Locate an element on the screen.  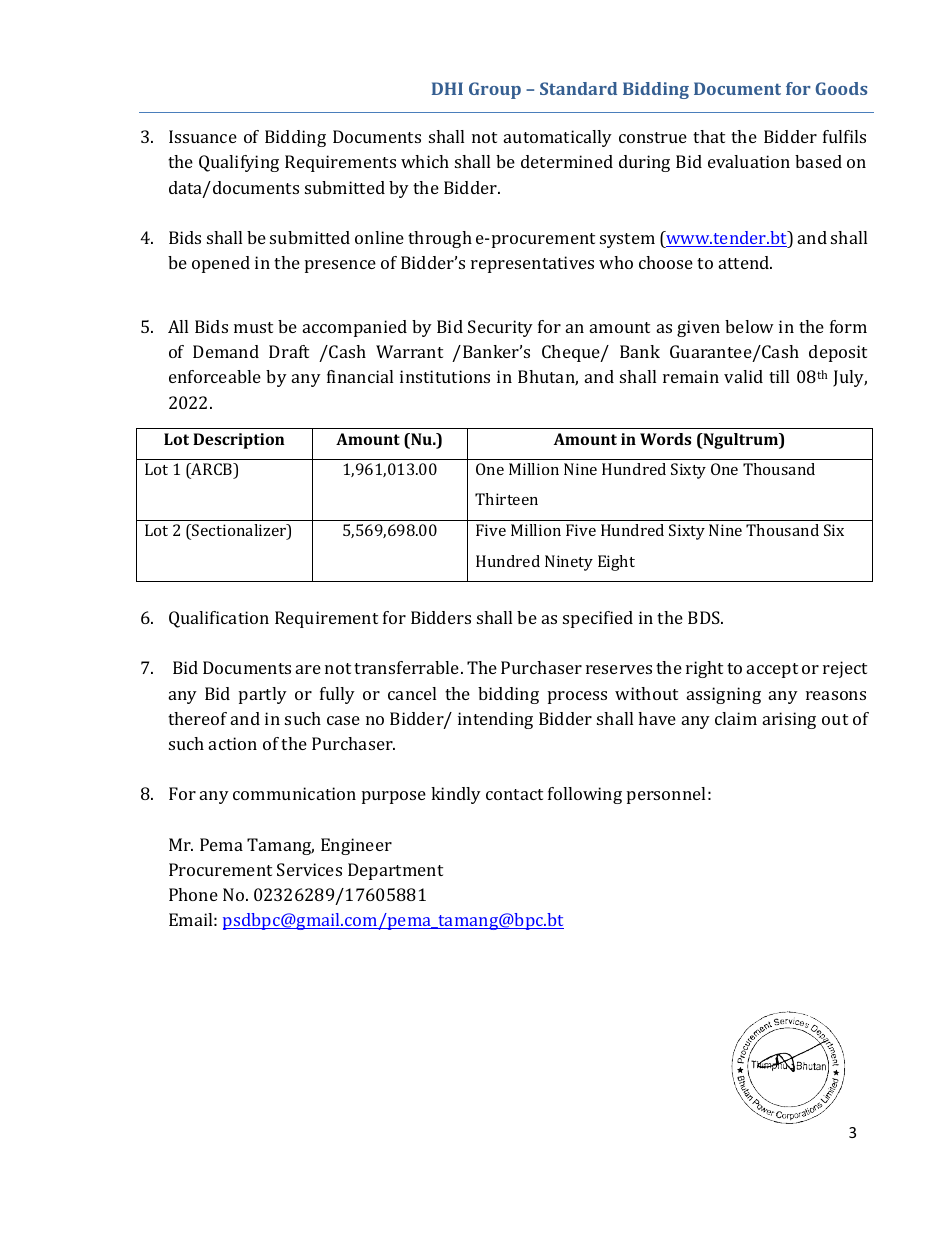
Services is located at coordinates (309, 869).
